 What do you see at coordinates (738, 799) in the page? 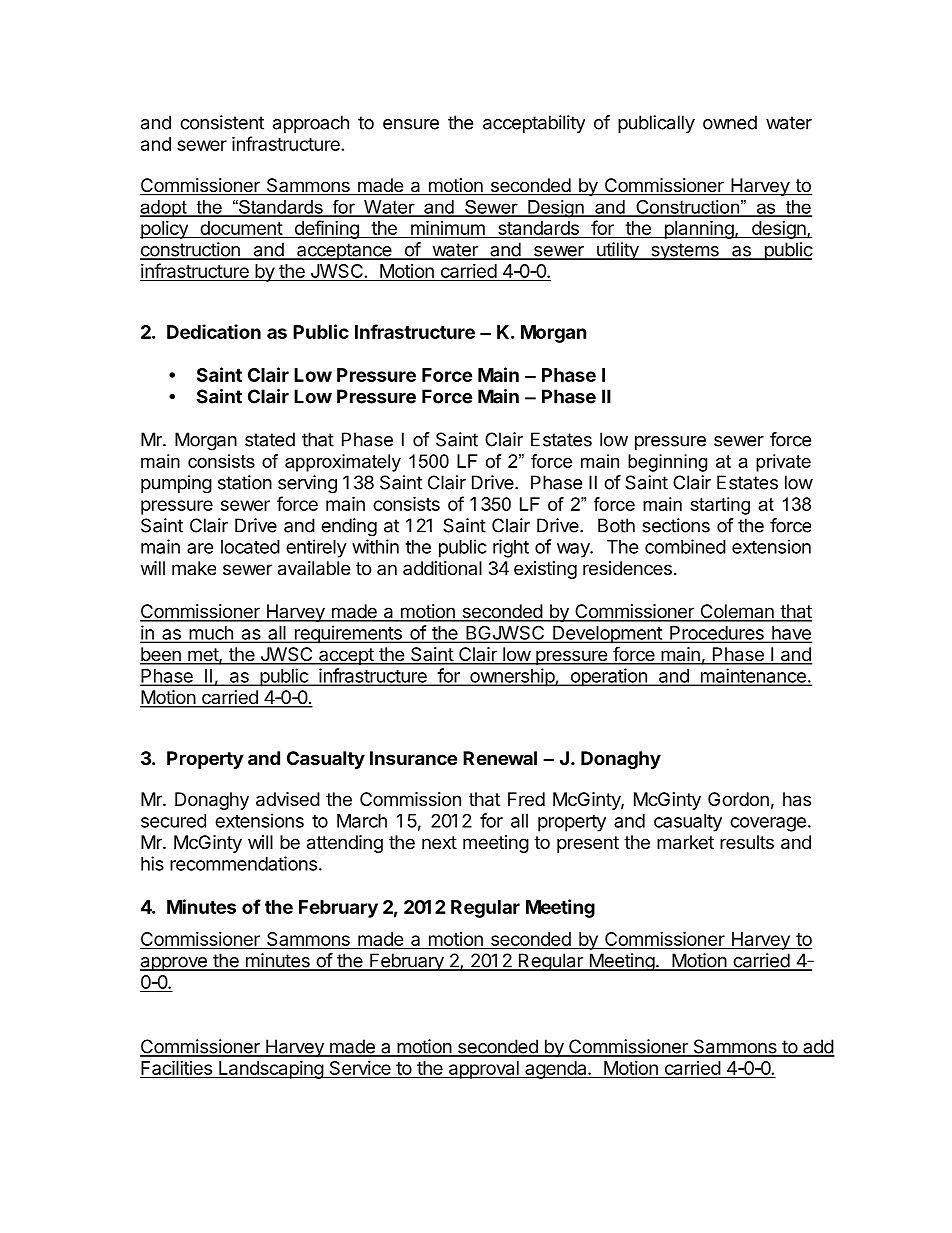
I see `Gordon` at bounding box center [738, 799].
